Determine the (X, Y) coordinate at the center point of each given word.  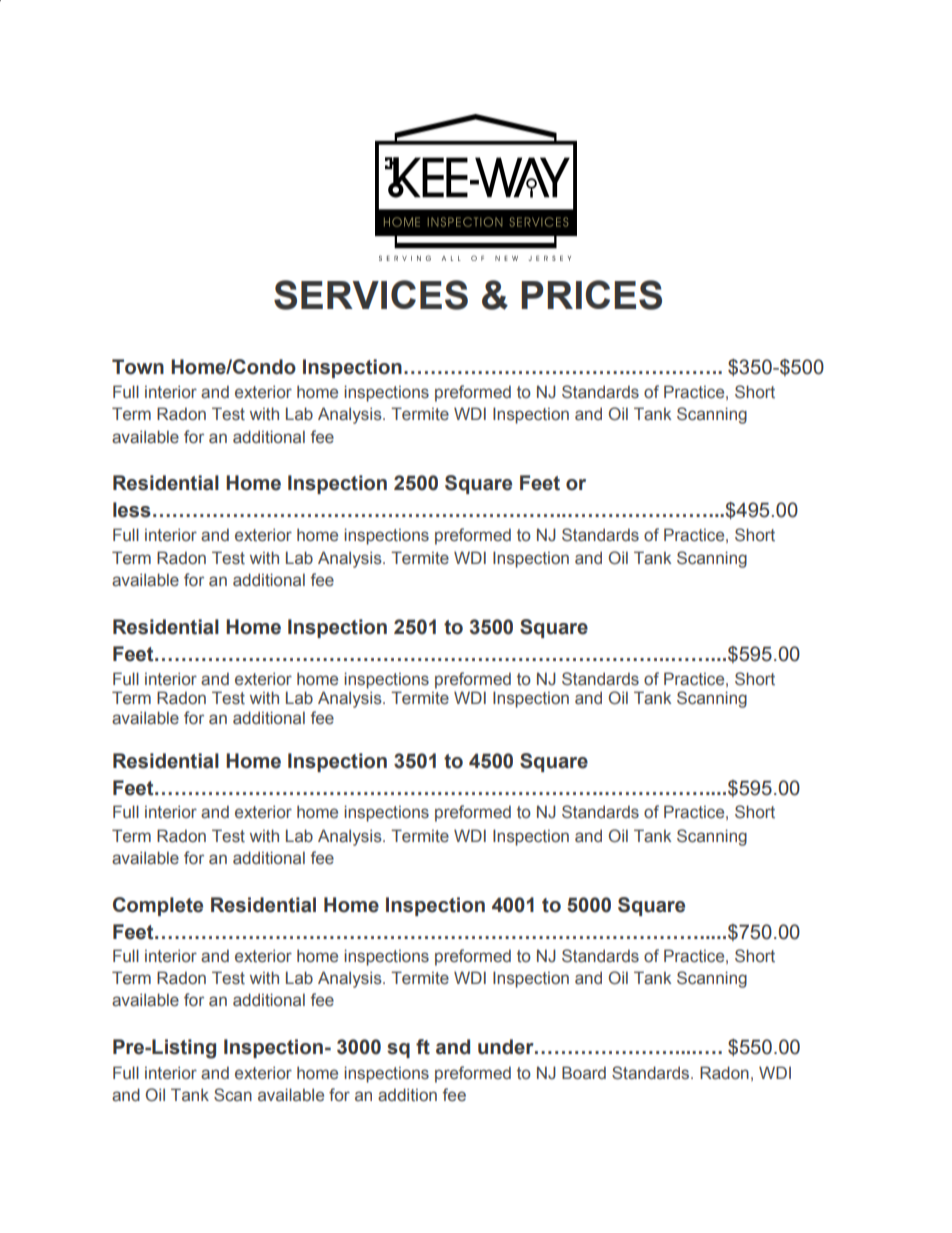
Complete (158, 906)
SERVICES (371, 295)
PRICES (591, 295)
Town (138, 367)
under (507, 1047)
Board (584, 1072)
